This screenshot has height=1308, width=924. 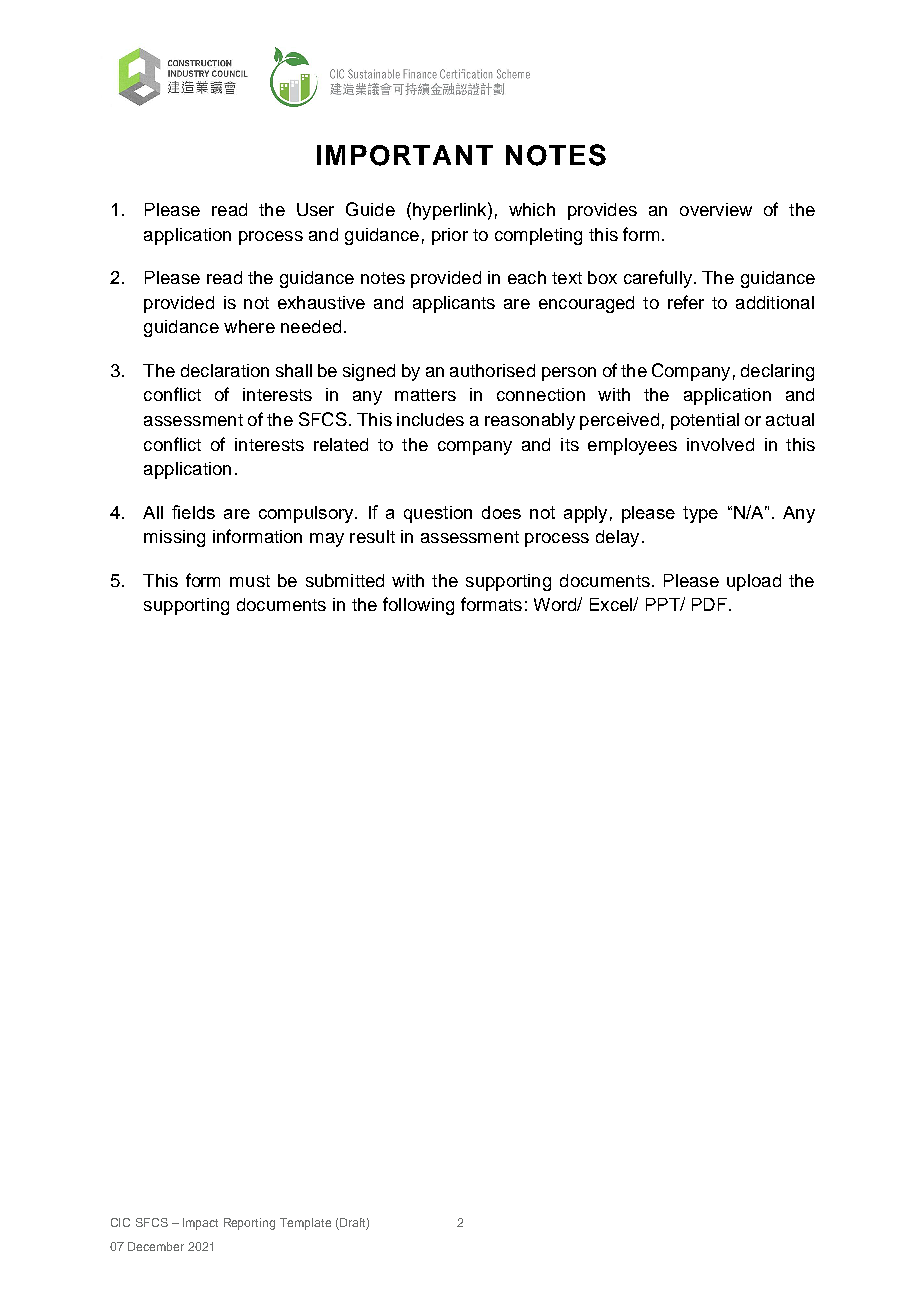 I want to click on overview, so click(x=716, y=209).
